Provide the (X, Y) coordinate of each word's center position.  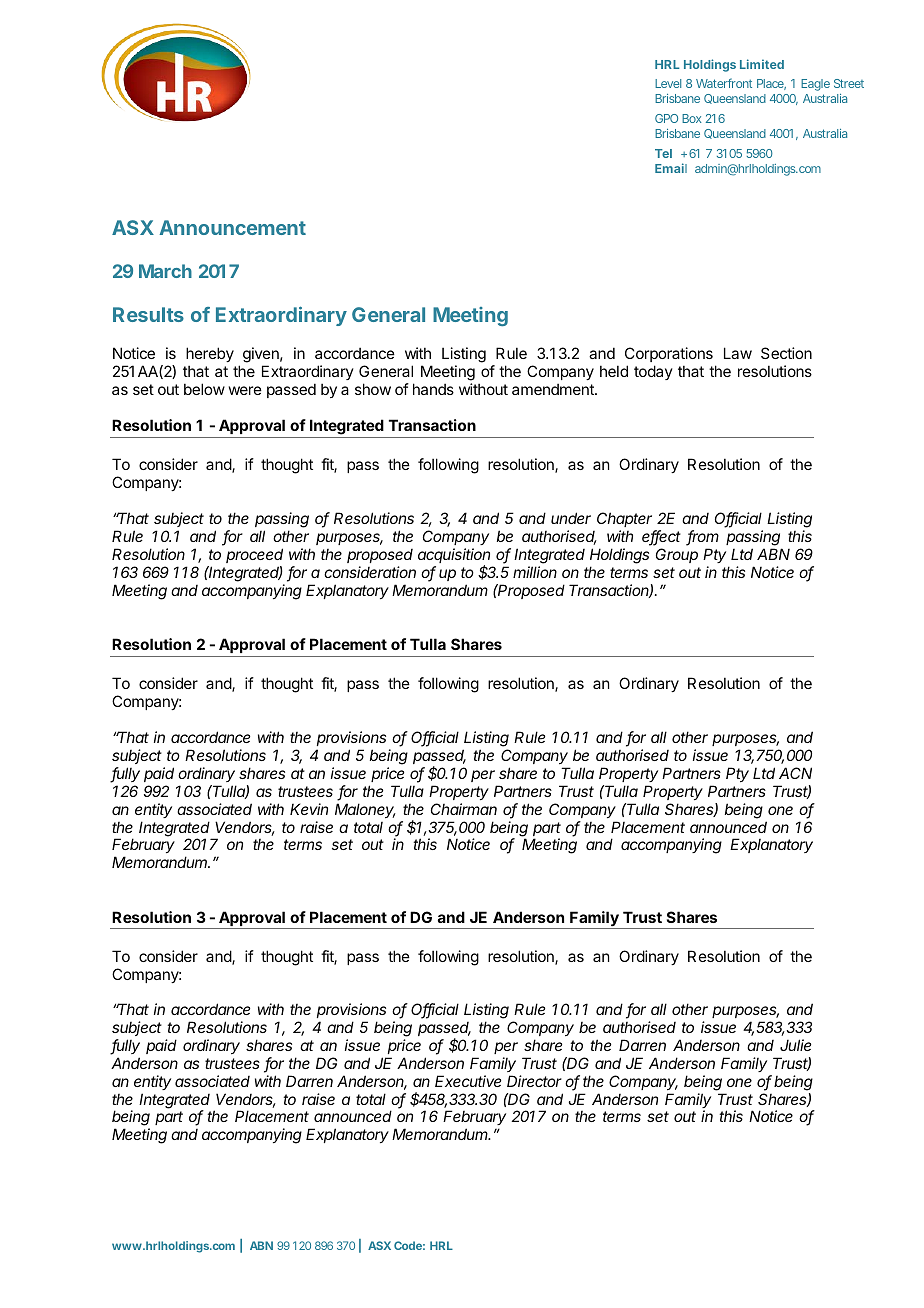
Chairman (464, 809)
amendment (554, 389)
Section (786, 353)
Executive (468, 1081)
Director (534, 1081)
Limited (762, 64)
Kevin (309, 809)
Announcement (232, 227)
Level (668, 83)
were (245, 390)
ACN (795, 773)
